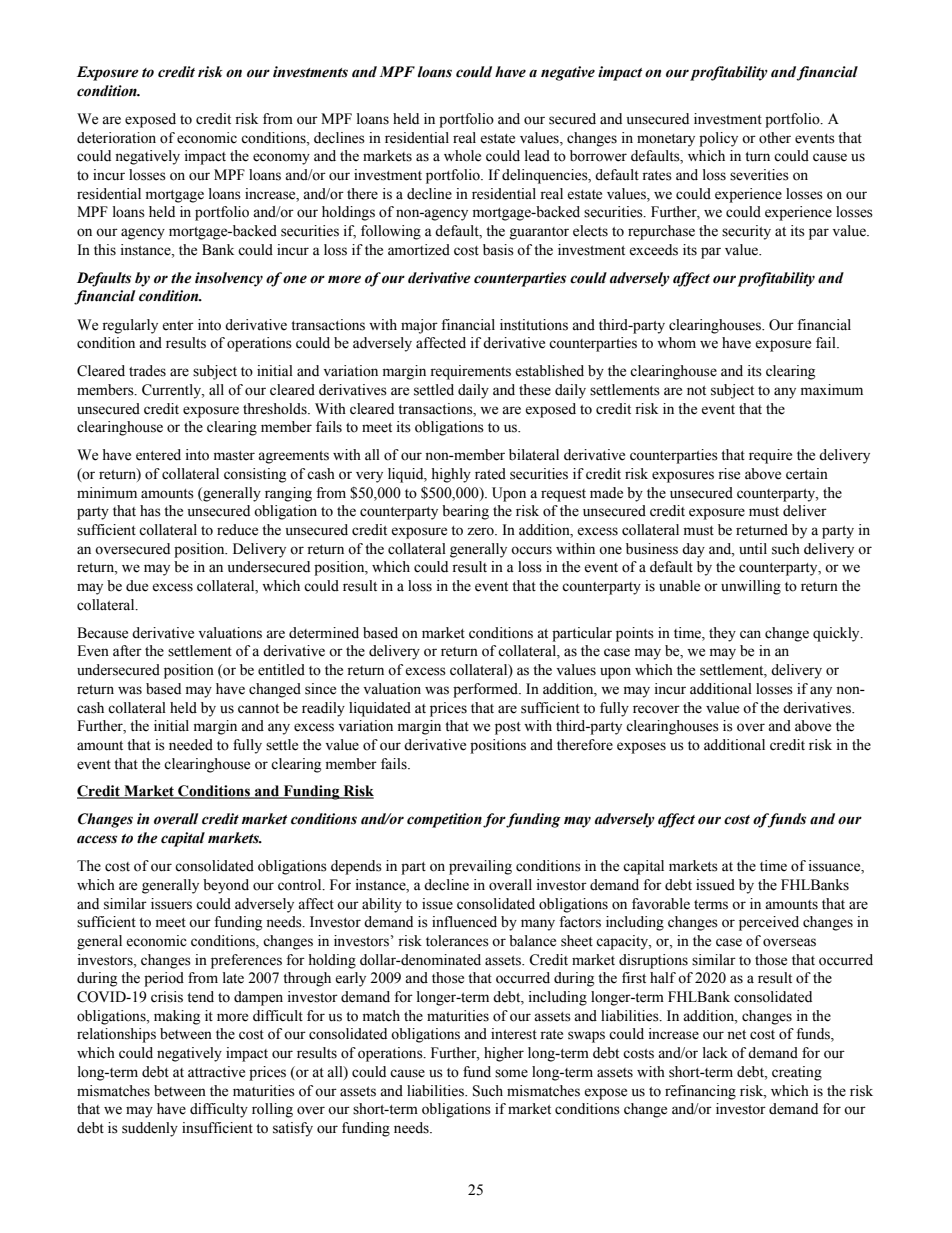 The image size is (952, 1233). What do you see at coordinates (759, 175) in the image?
I see `severities` at bounding box center [759, 175].
